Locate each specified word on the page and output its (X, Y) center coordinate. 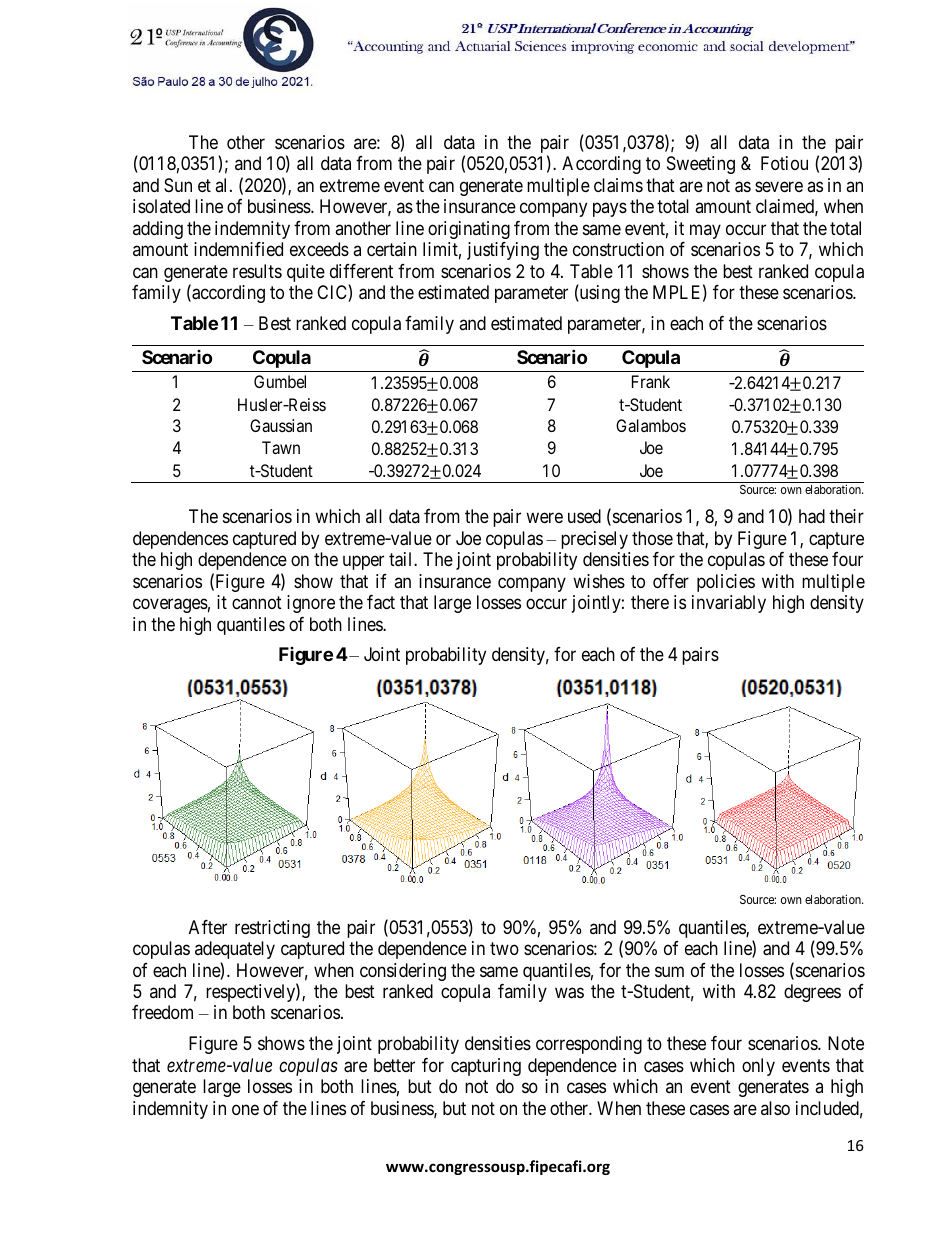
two (504, 948)
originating (469, 230)
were (544, 518)
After (208, 927)
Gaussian (281, 425)
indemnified (238, 249)
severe (779, 186)
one (245, 1109)
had (812, 516)
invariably (729, 604)
